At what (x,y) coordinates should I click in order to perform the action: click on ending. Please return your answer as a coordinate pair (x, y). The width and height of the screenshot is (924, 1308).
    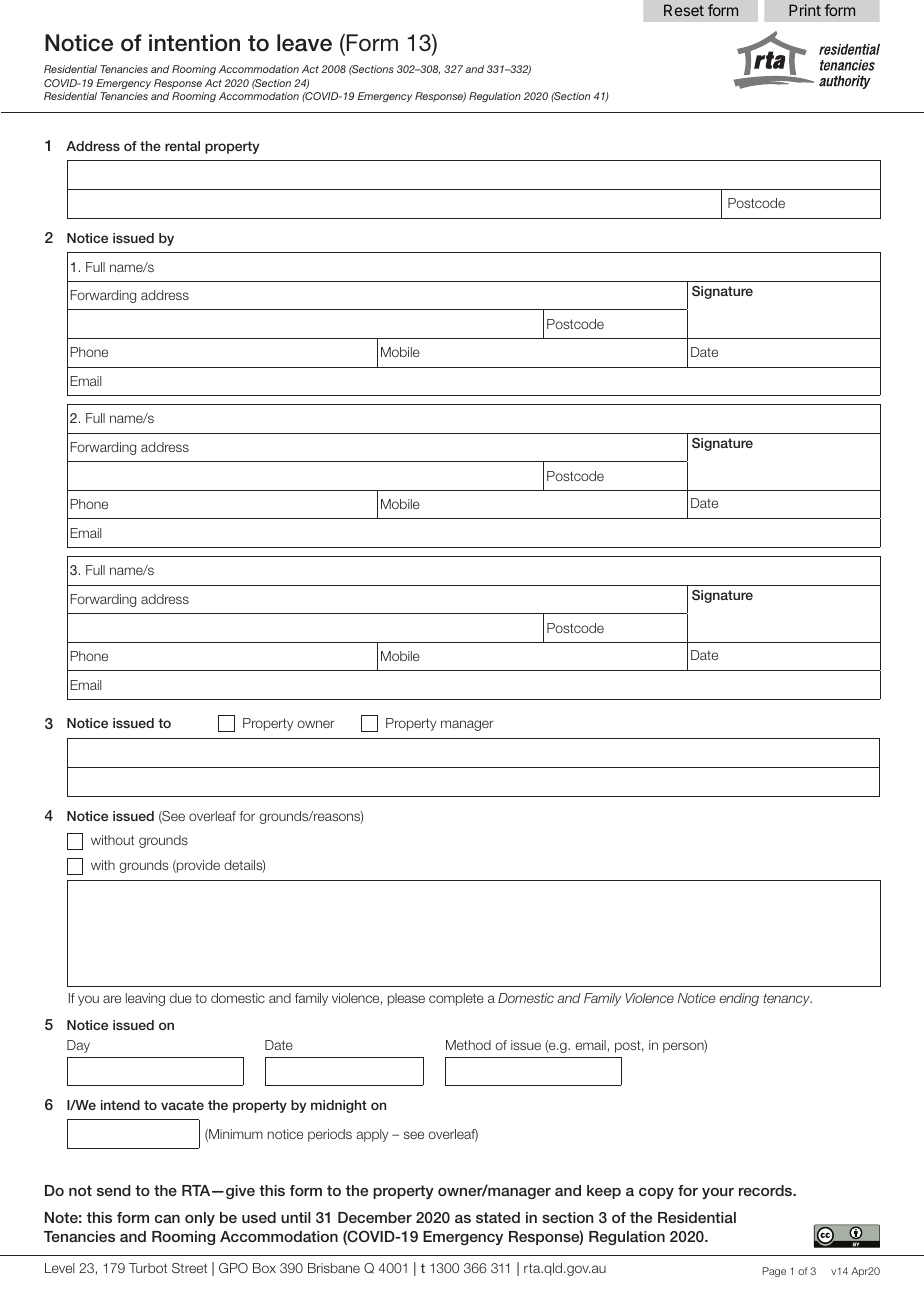
    Looking at the image, I should click on (739, 999).
